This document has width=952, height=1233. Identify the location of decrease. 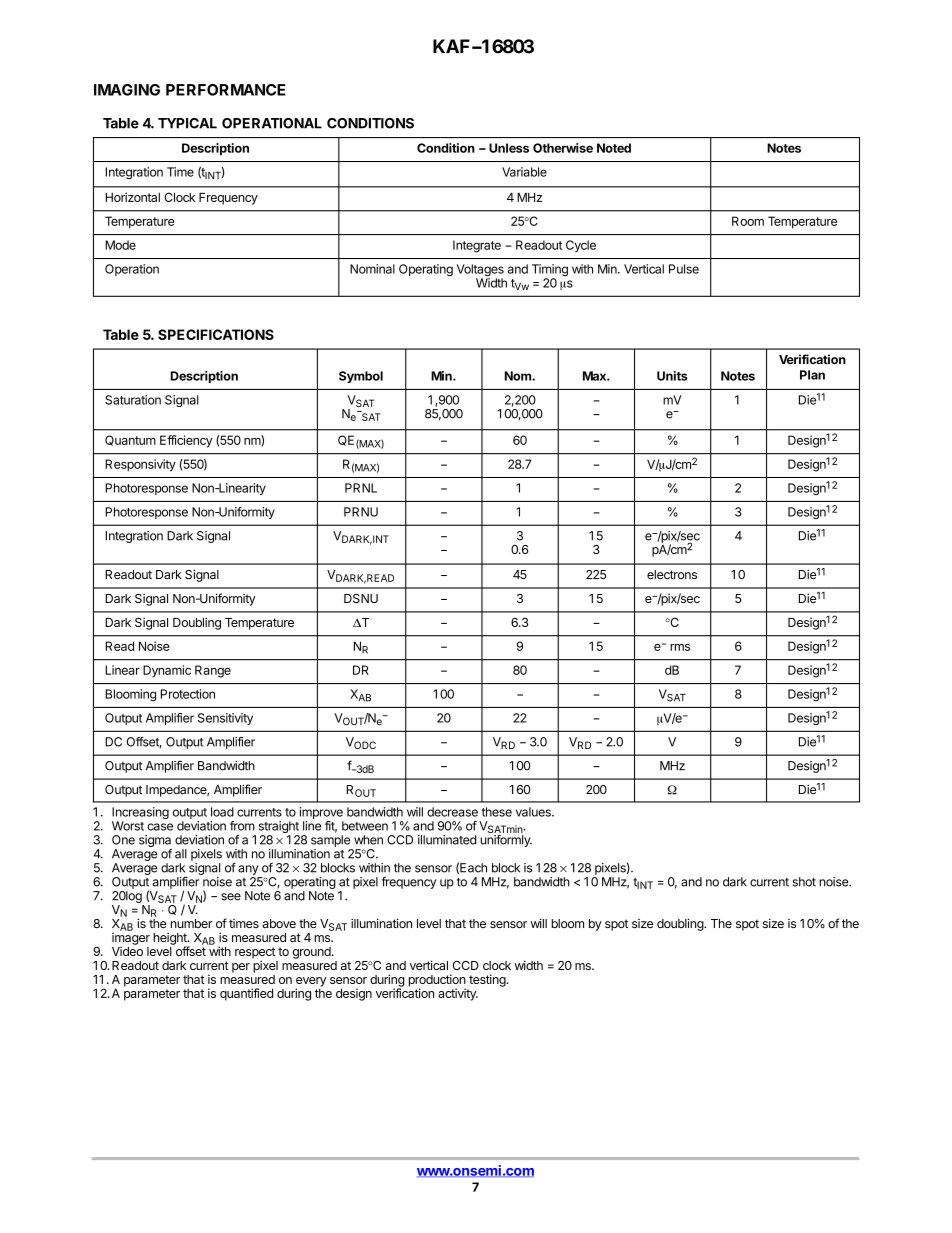
(452, 812).
